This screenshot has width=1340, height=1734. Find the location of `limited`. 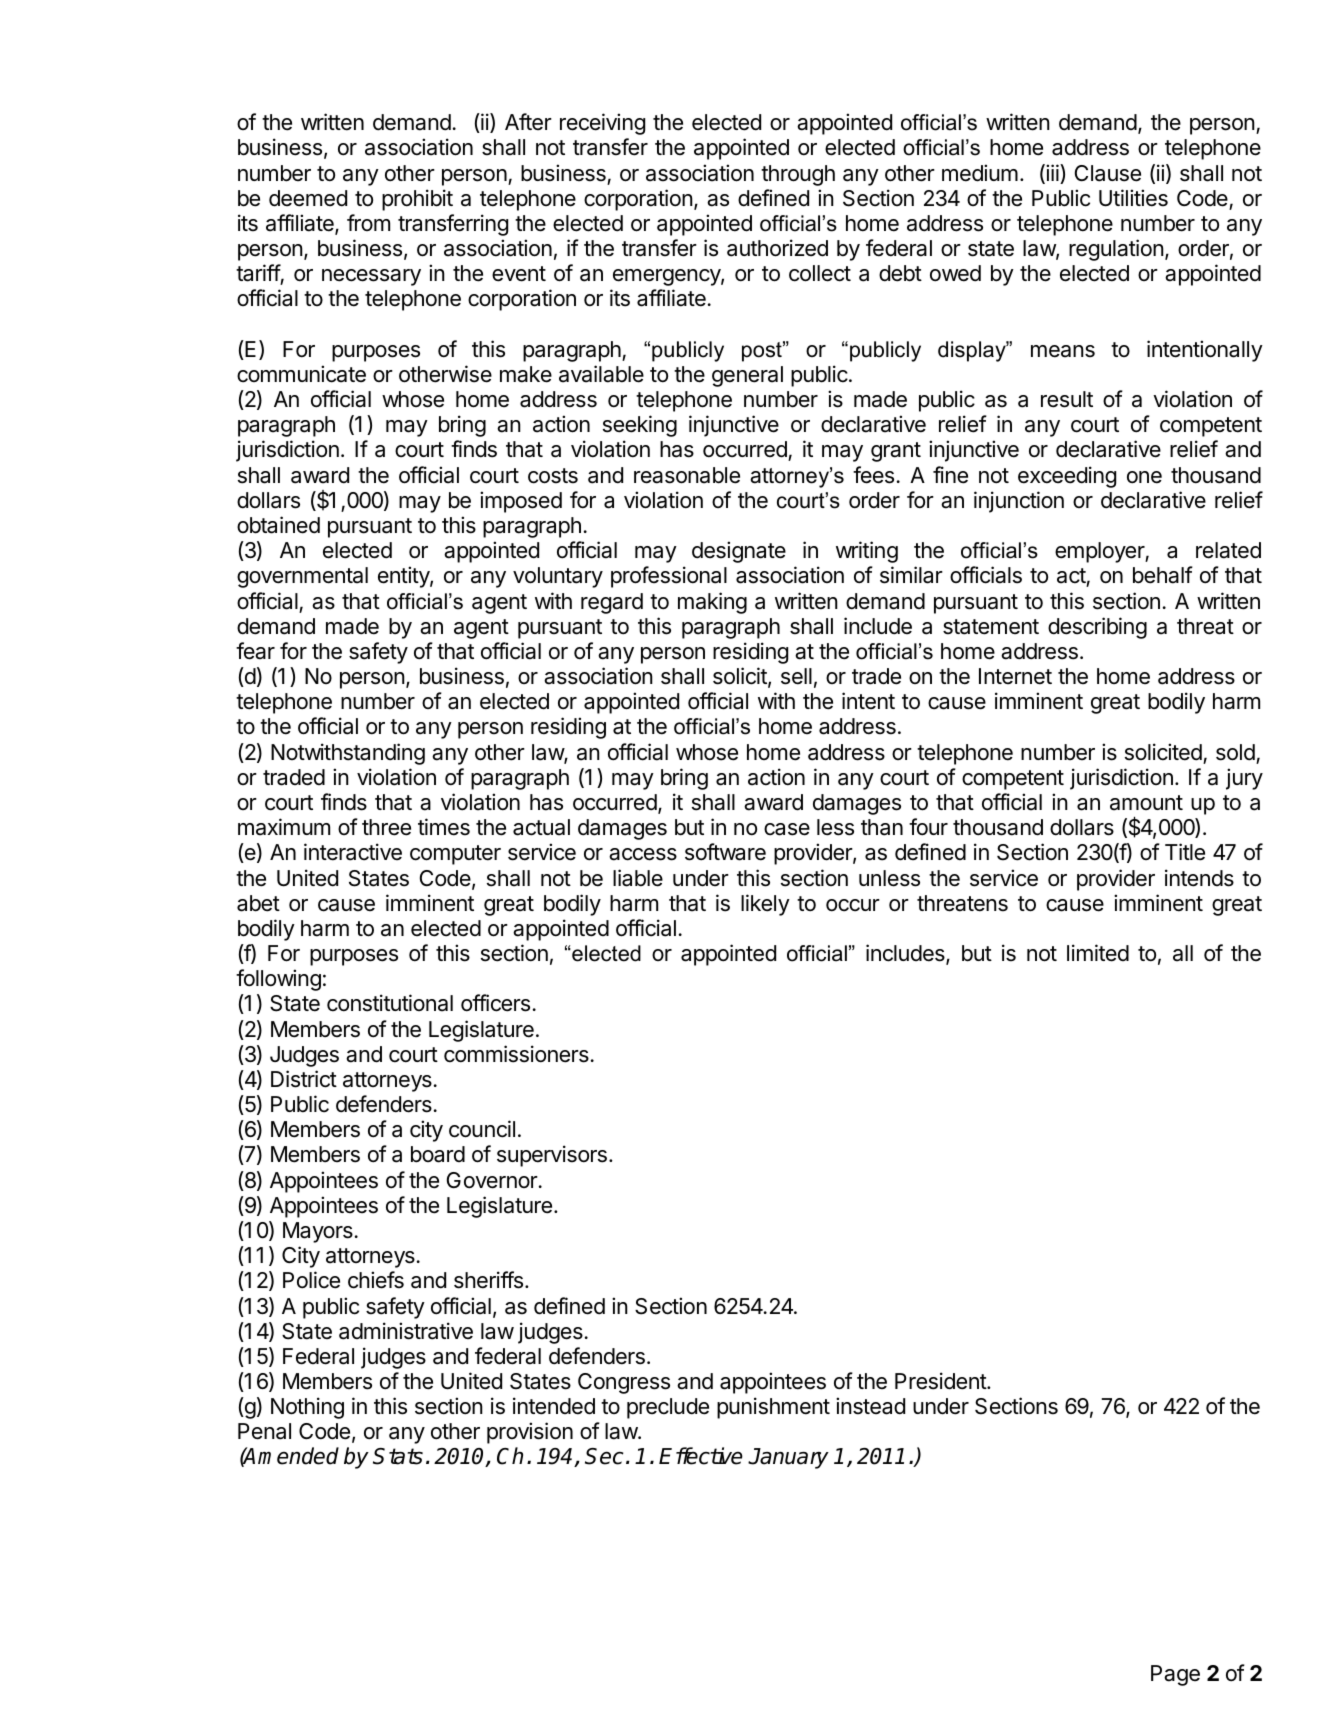

limited is located at coordinates (1098, 953).
